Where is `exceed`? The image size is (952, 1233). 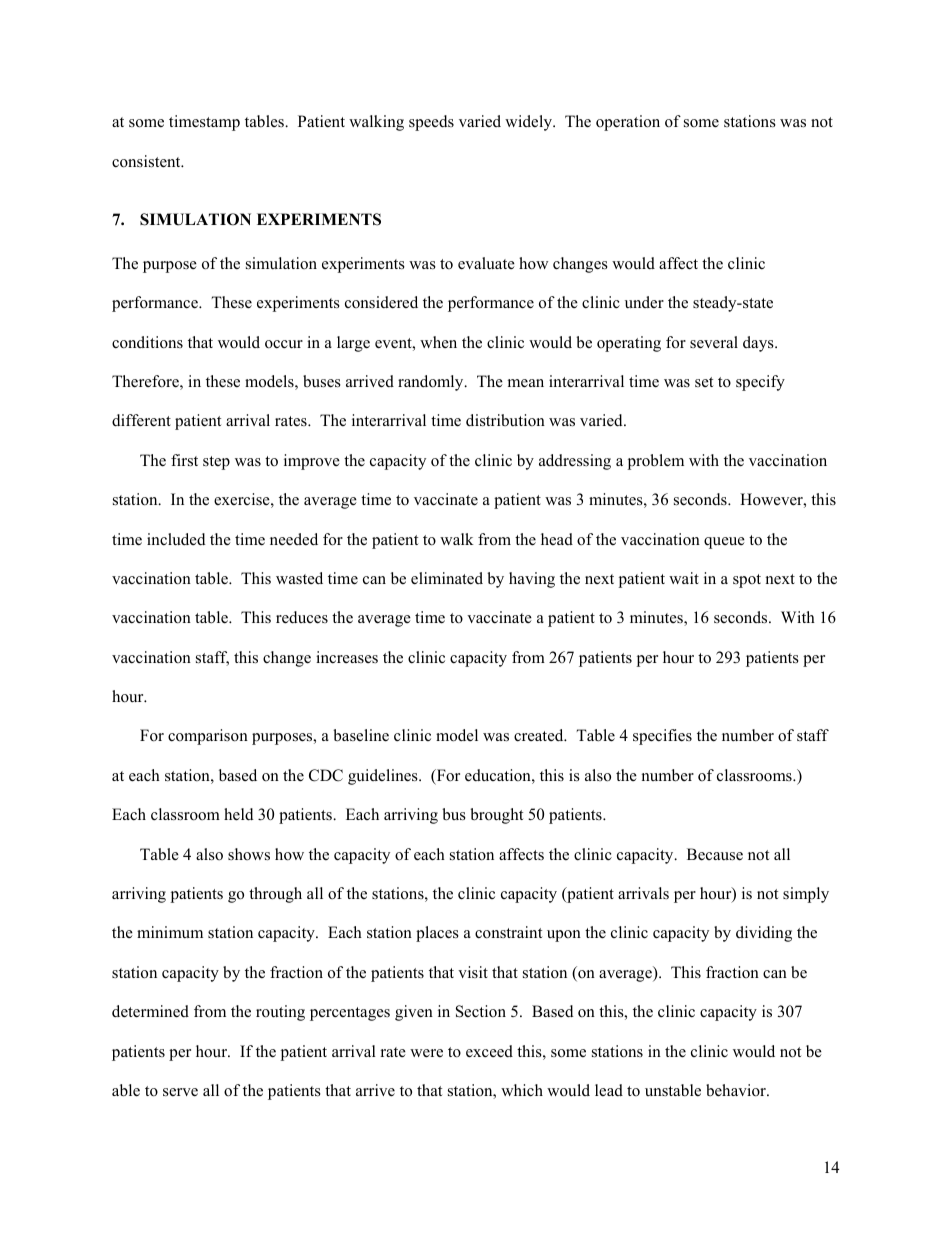
exceed is located at coordinates (489, 1051).
